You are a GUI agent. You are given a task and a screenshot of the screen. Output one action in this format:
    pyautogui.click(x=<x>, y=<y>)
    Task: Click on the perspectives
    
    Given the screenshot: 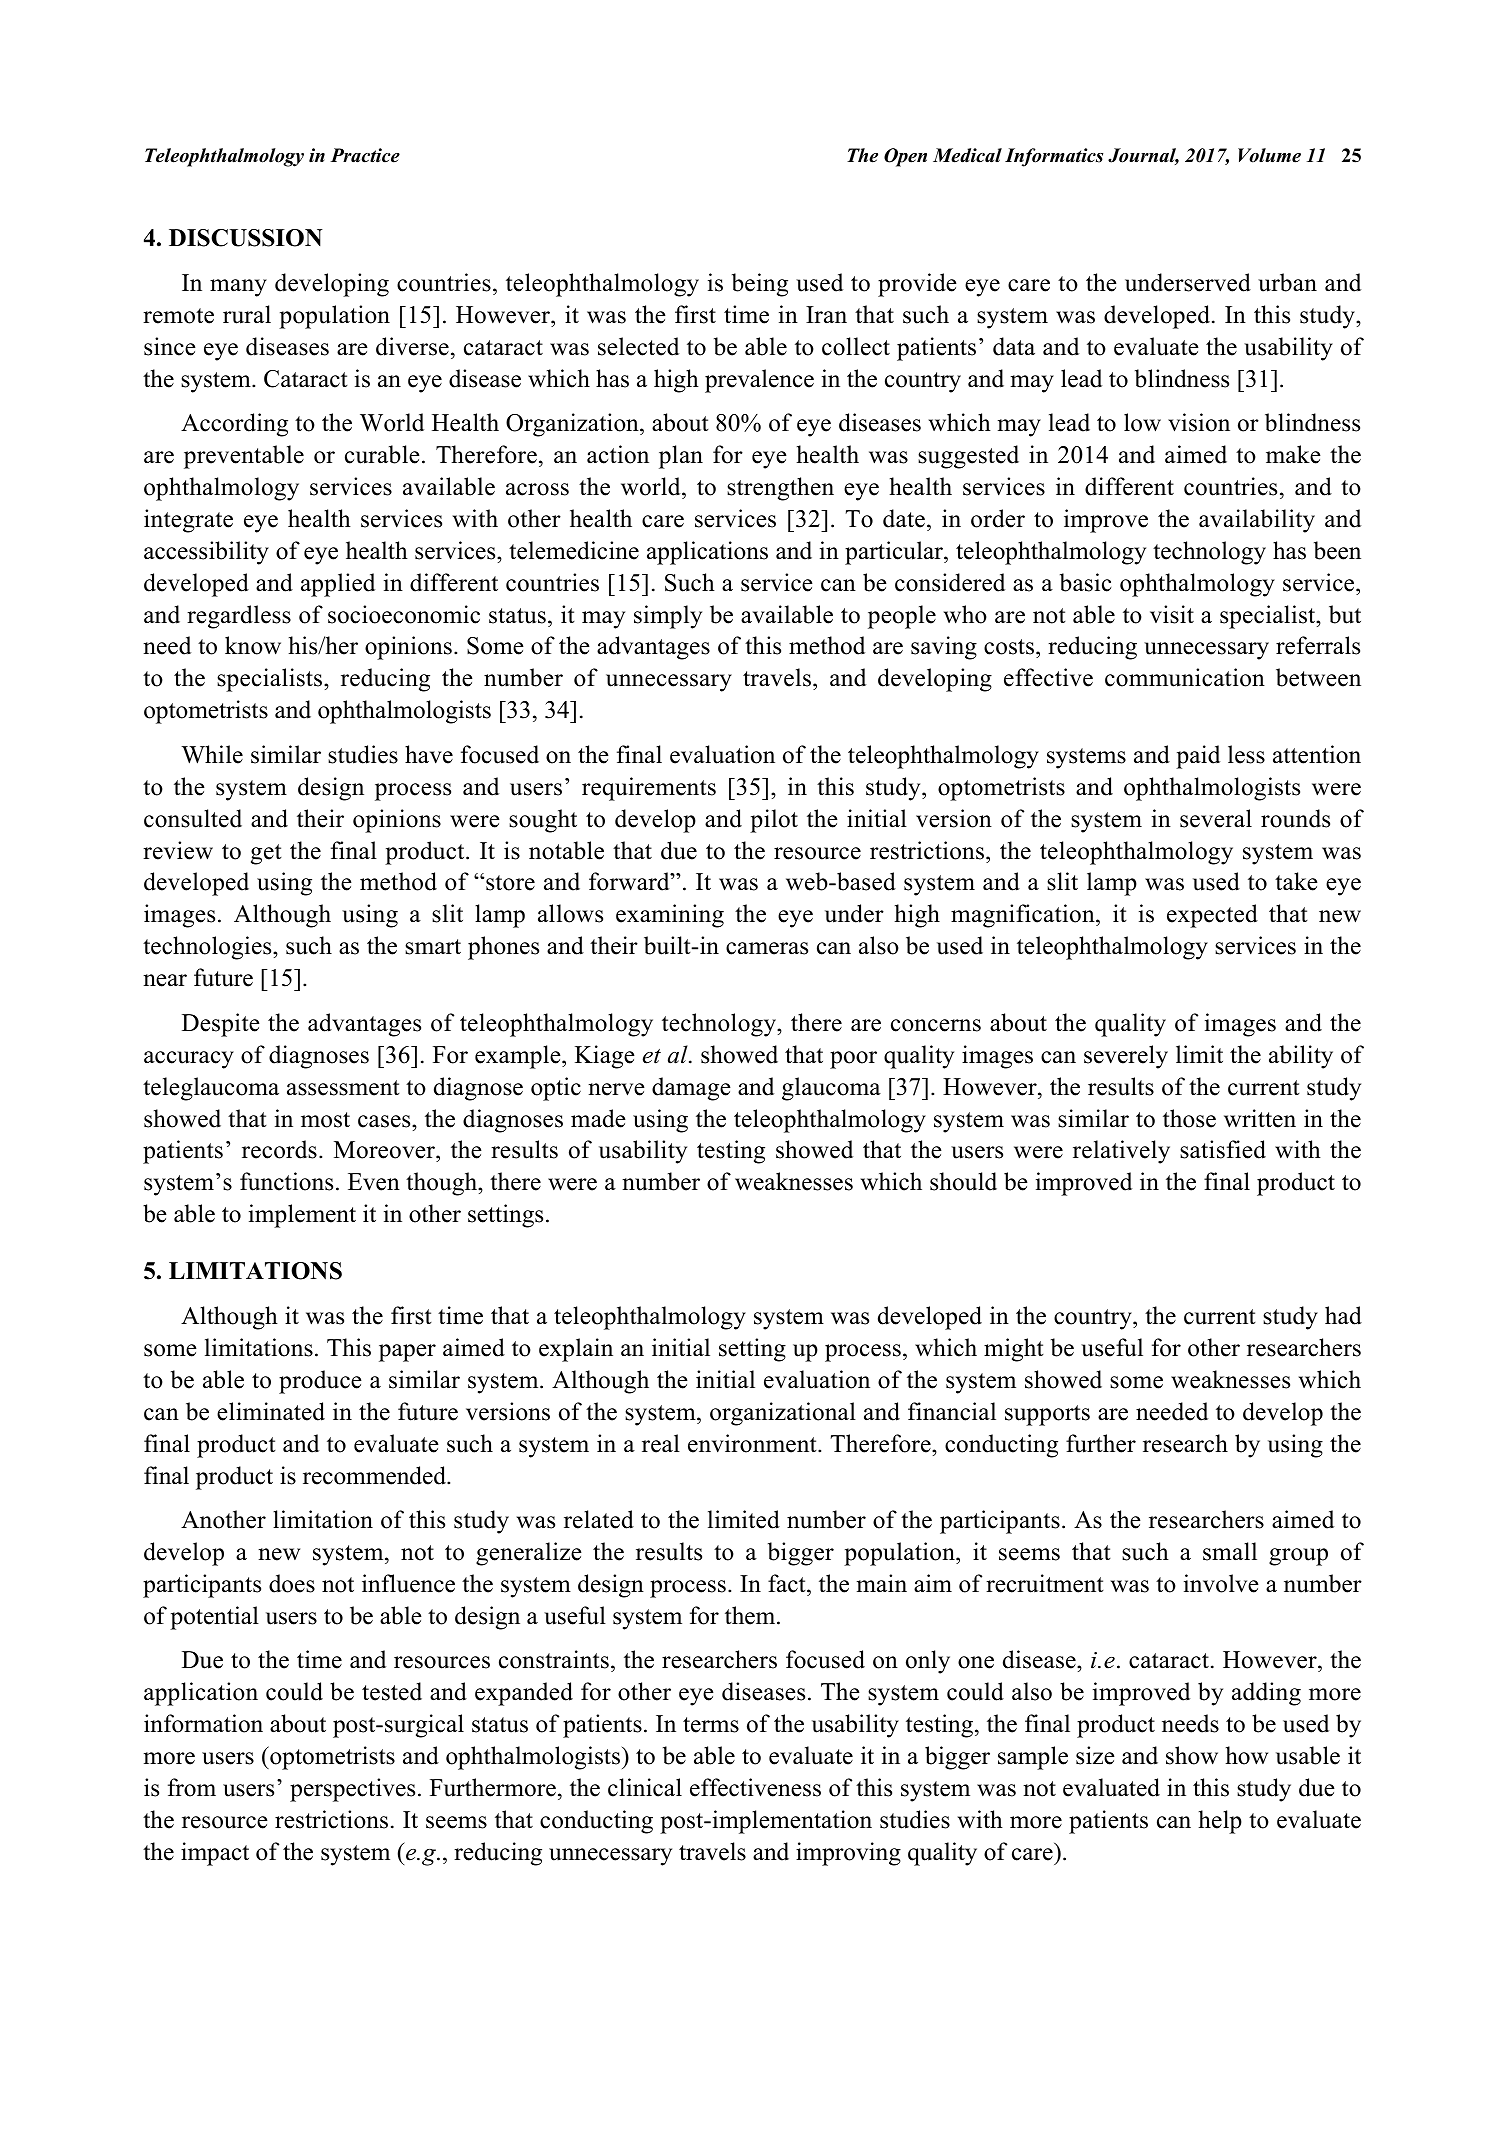 What is the action you would take?
    pyautogui.click(x=352, y=1790)
